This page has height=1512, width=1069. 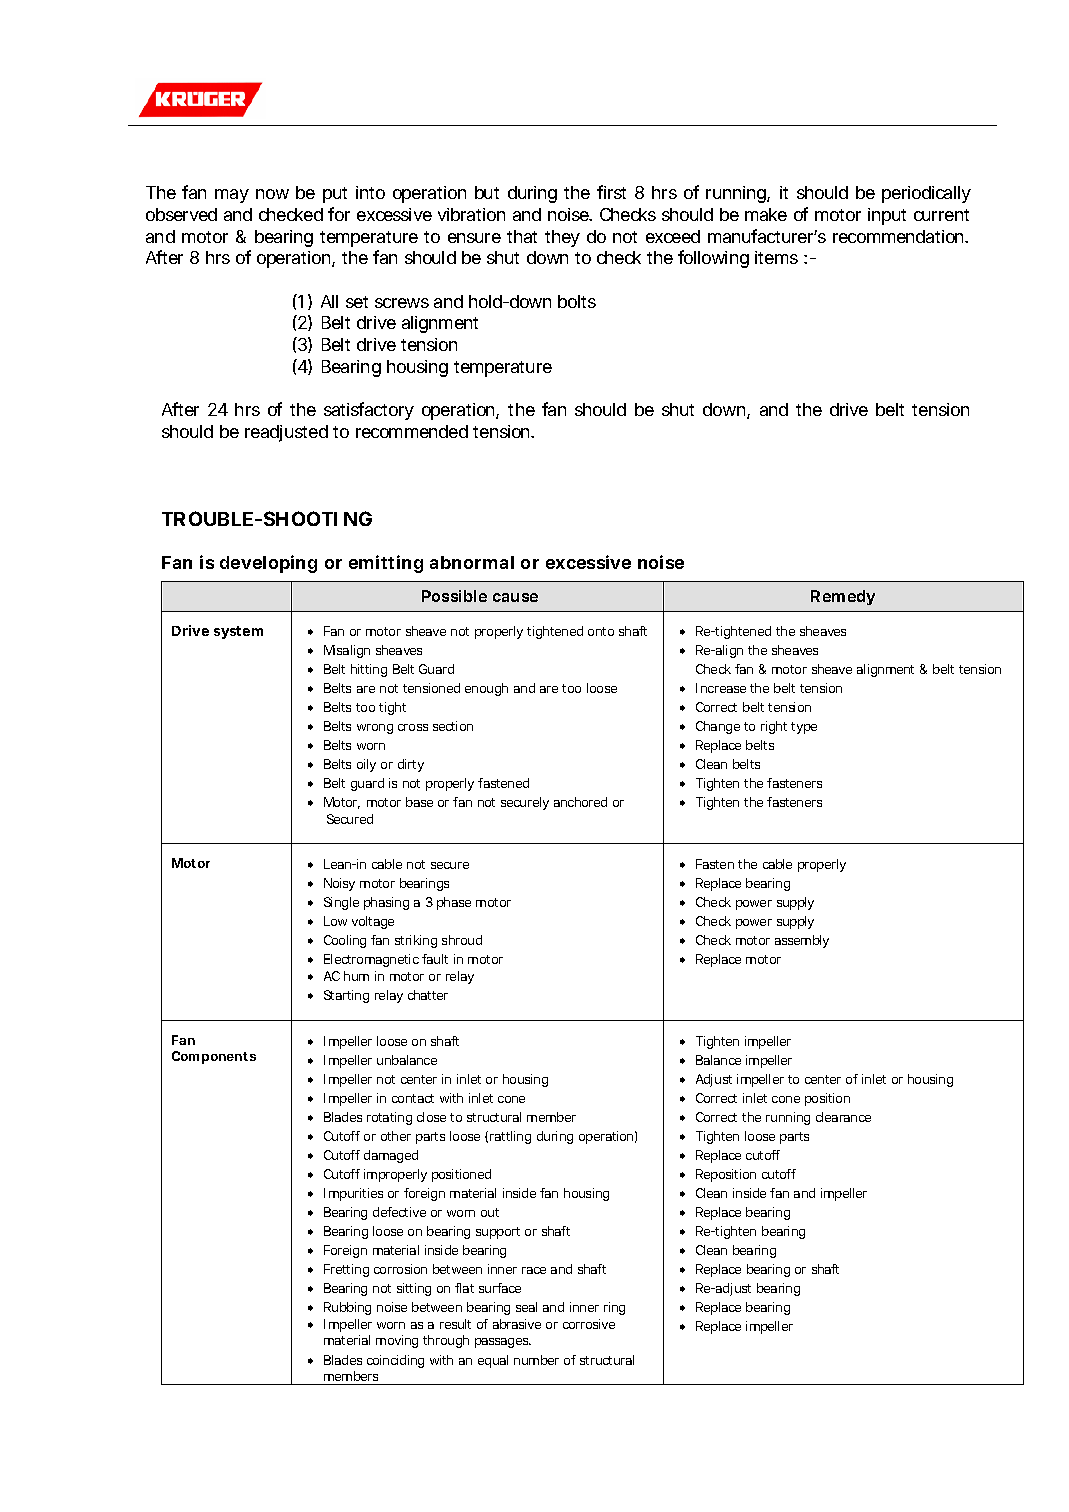 I want to click on input, so click(x=887, y=216).
